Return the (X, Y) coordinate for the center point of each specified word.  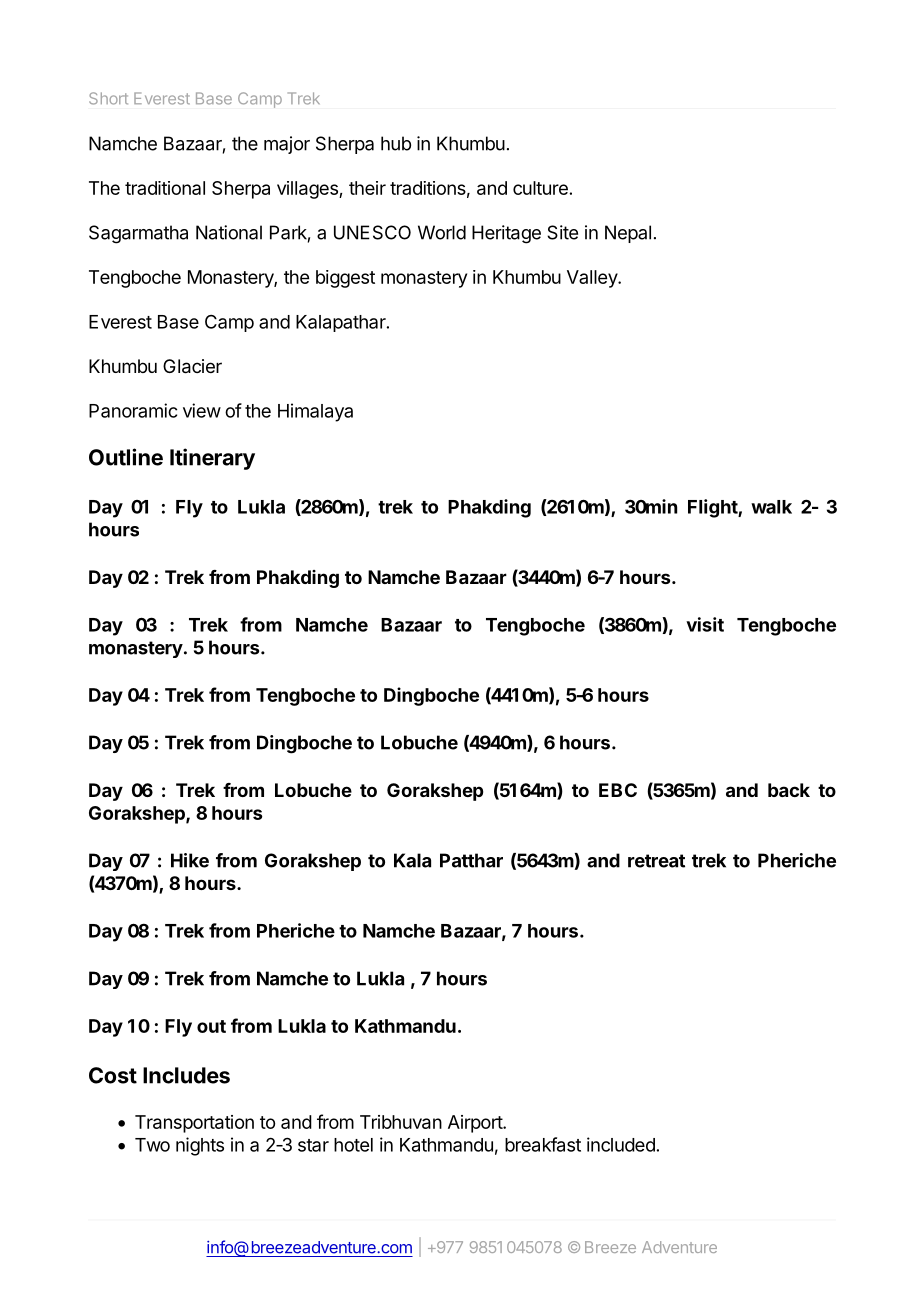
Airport (476, 1124)
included (621, 1144)
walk (771, 507)
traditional (165, 188)
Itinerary (212, 459)
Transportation (194, 1124)
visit (705, 624)
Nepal (628, 234)
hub (396, 143)
